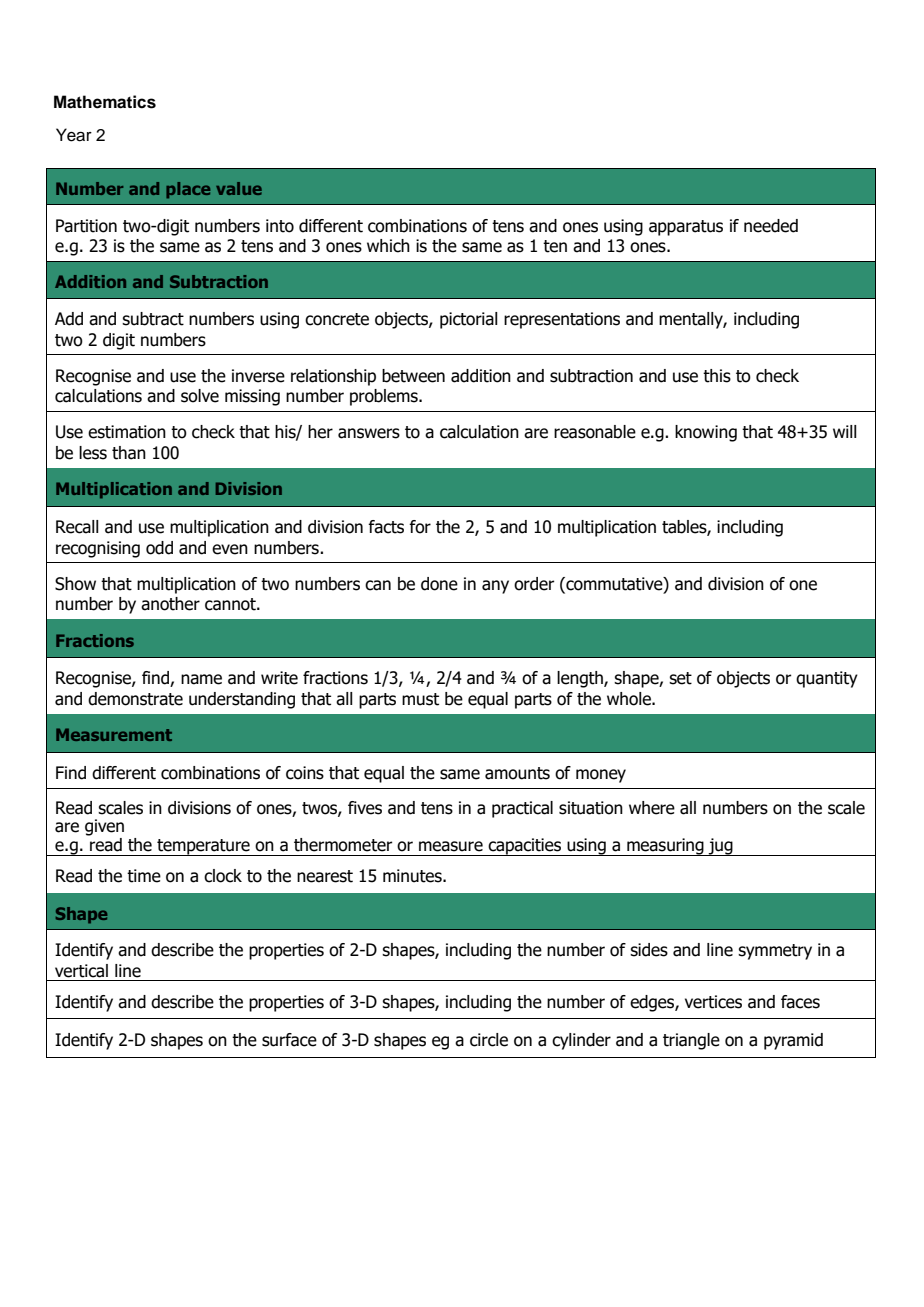  What do you see at coordinates (200, 396) in the page?
I see `solve` at bounding box center [200, 396].
